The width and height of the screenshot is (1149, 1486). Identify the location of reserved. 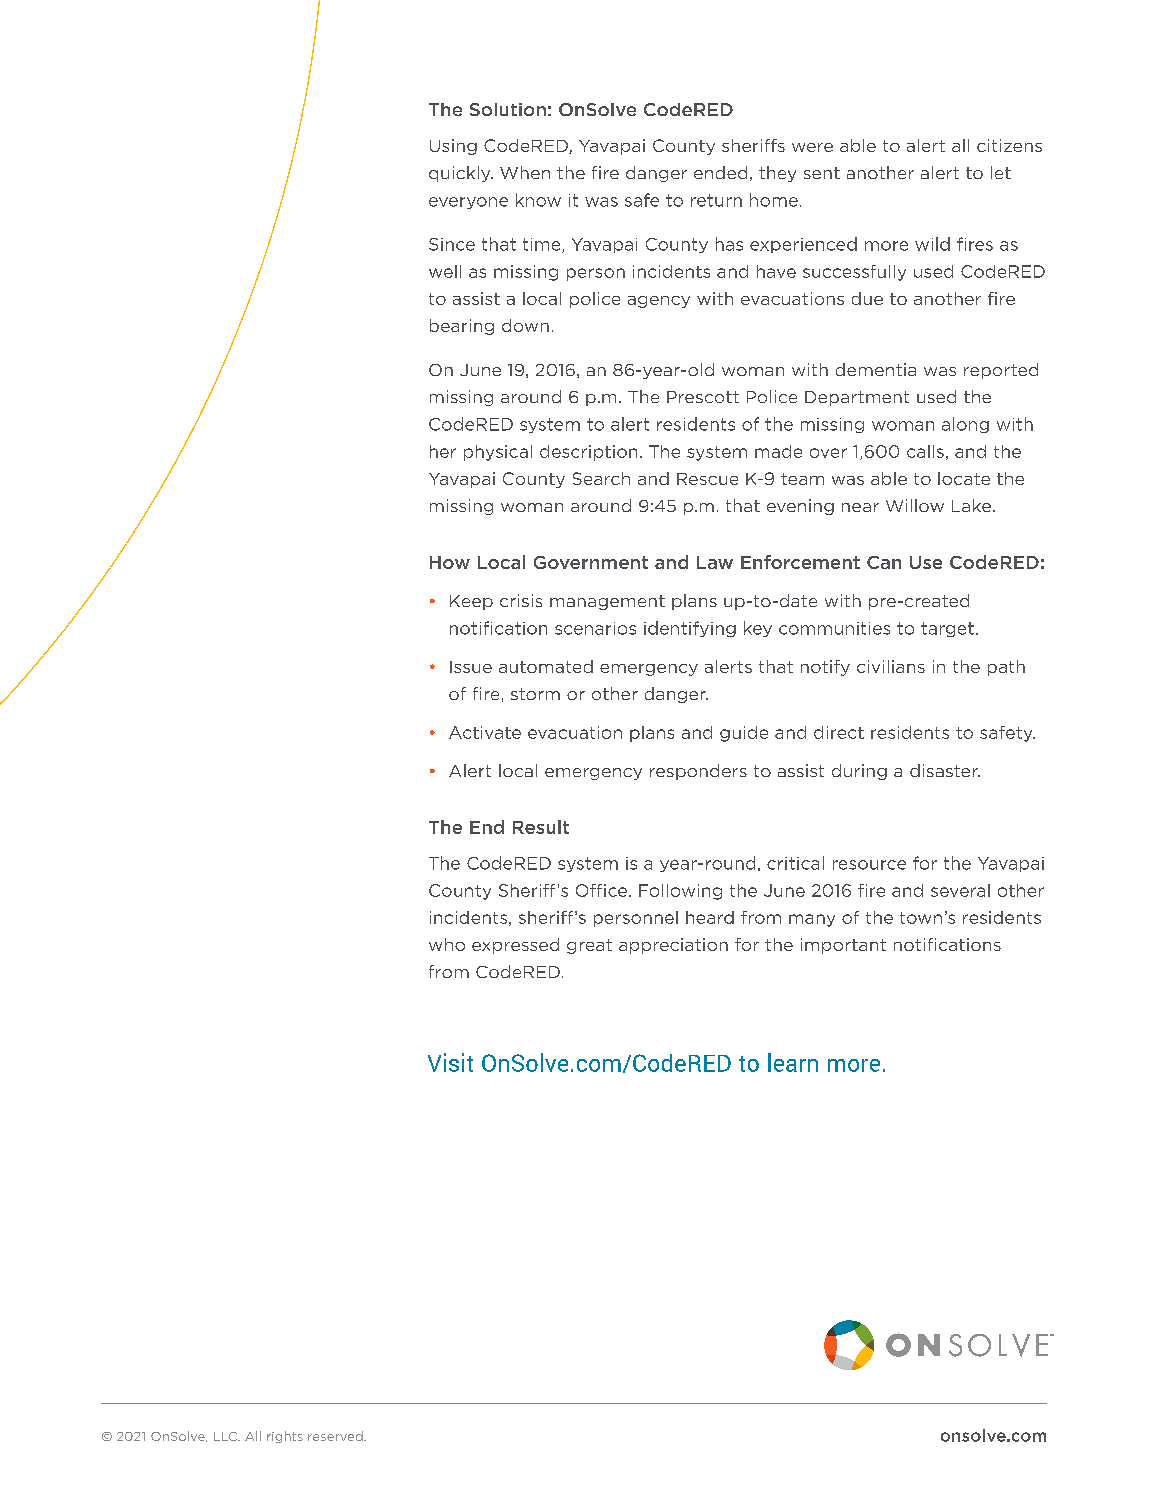
(336, 1436).
